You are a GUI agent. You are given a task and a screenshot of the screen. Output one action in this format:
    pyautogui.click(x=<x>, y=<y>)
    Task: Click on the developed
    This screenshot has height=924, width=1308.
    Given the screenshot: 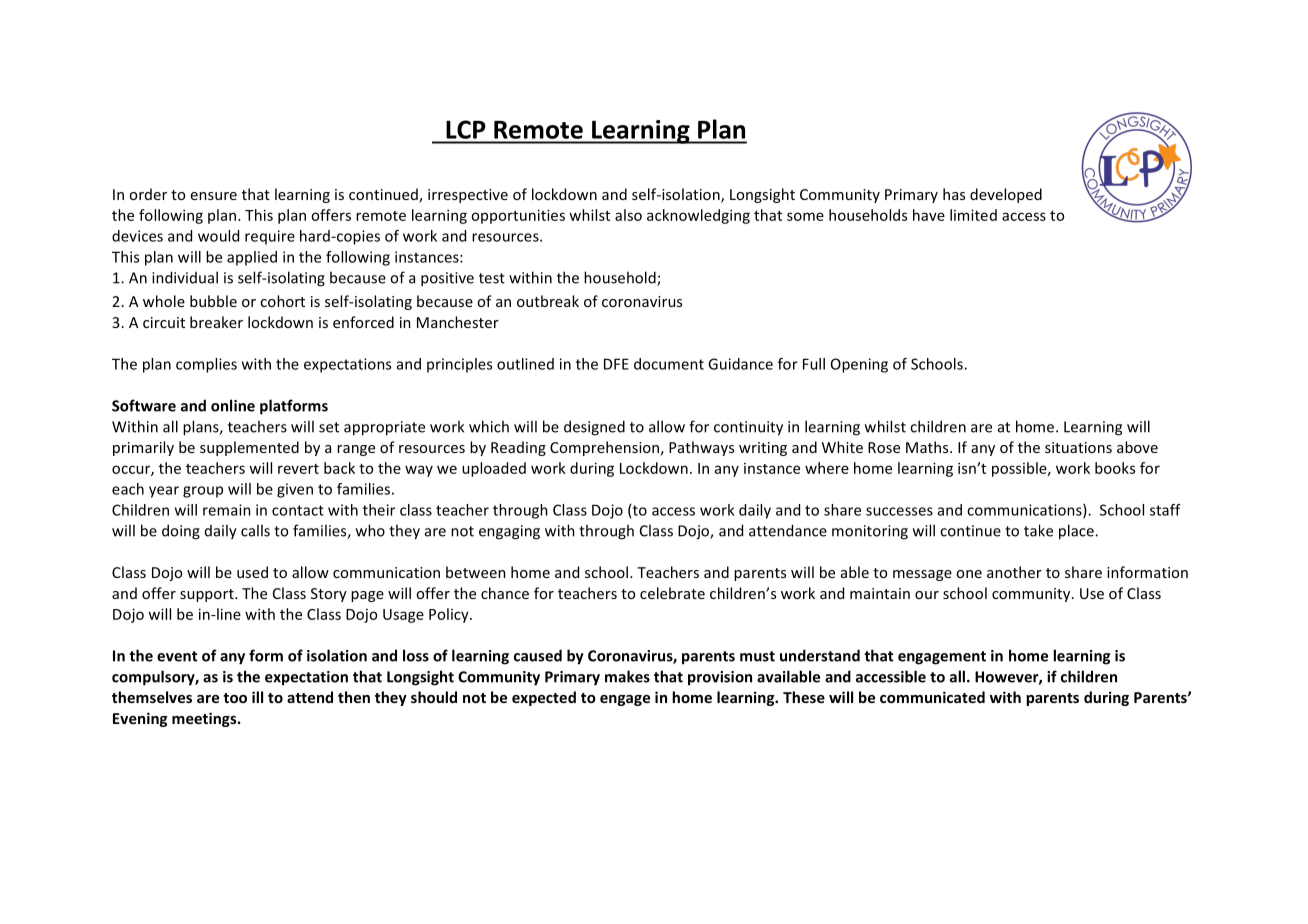 What is the action you would take?
    pyautogui.click(x=1006, y=195)
